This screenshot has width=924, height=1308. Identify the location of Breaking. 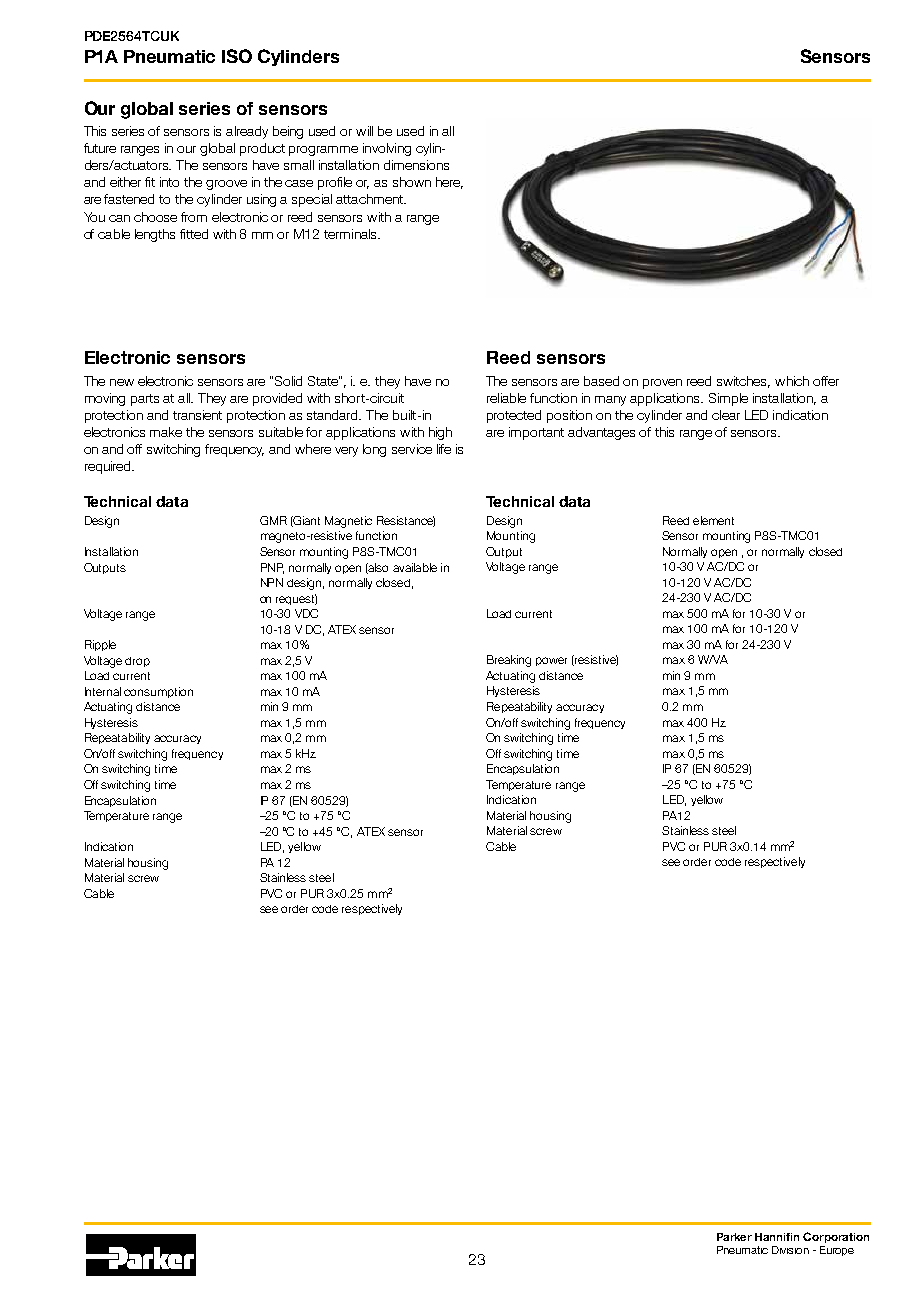
(509, 661).
